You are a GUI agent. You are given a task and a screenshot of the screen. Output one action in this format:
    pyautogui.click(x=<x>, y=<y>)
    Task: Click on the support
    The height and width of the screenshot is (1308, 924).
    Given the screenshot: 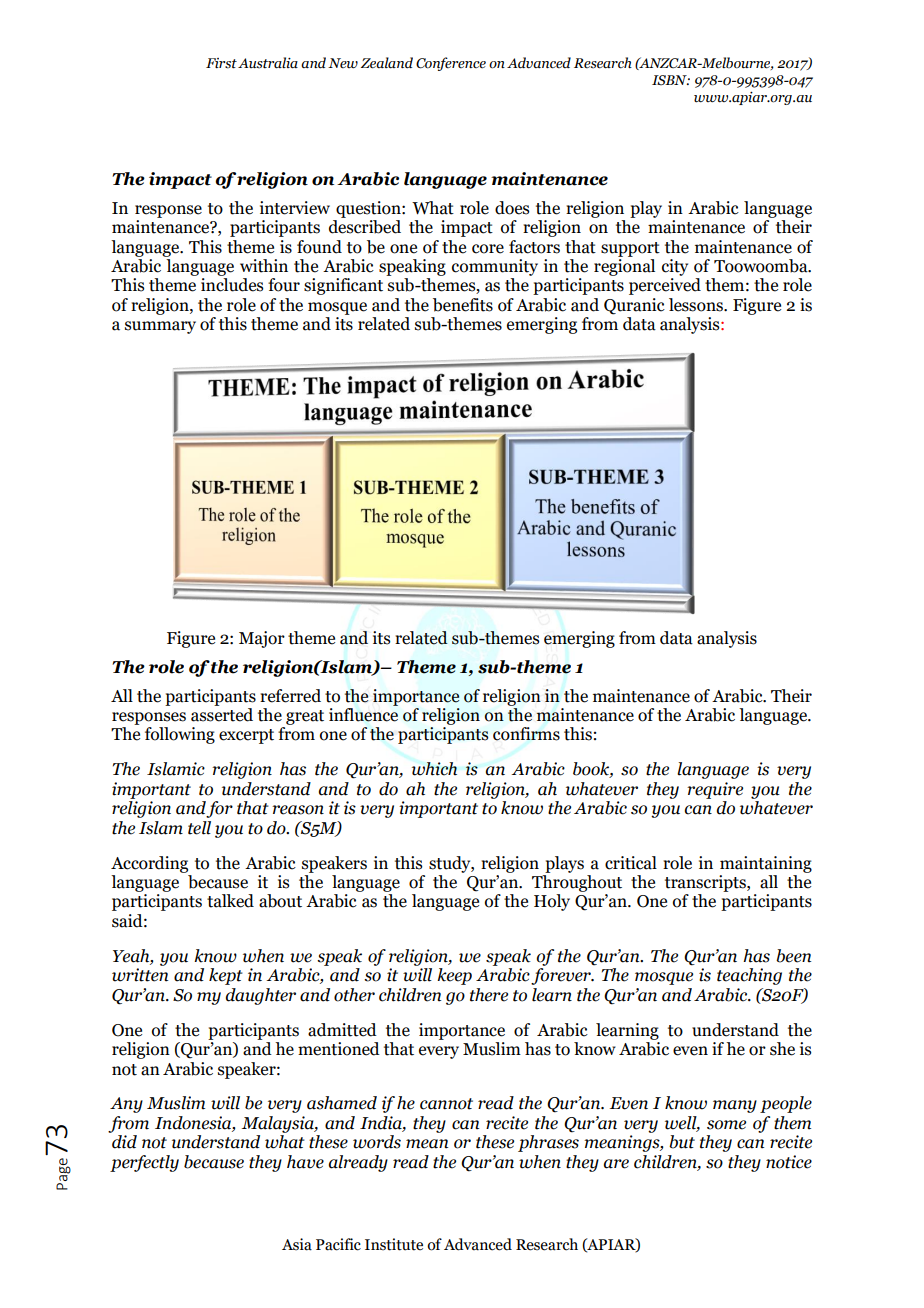 What is the action you would take?
    pyautogui.click(x=630, y=249)
